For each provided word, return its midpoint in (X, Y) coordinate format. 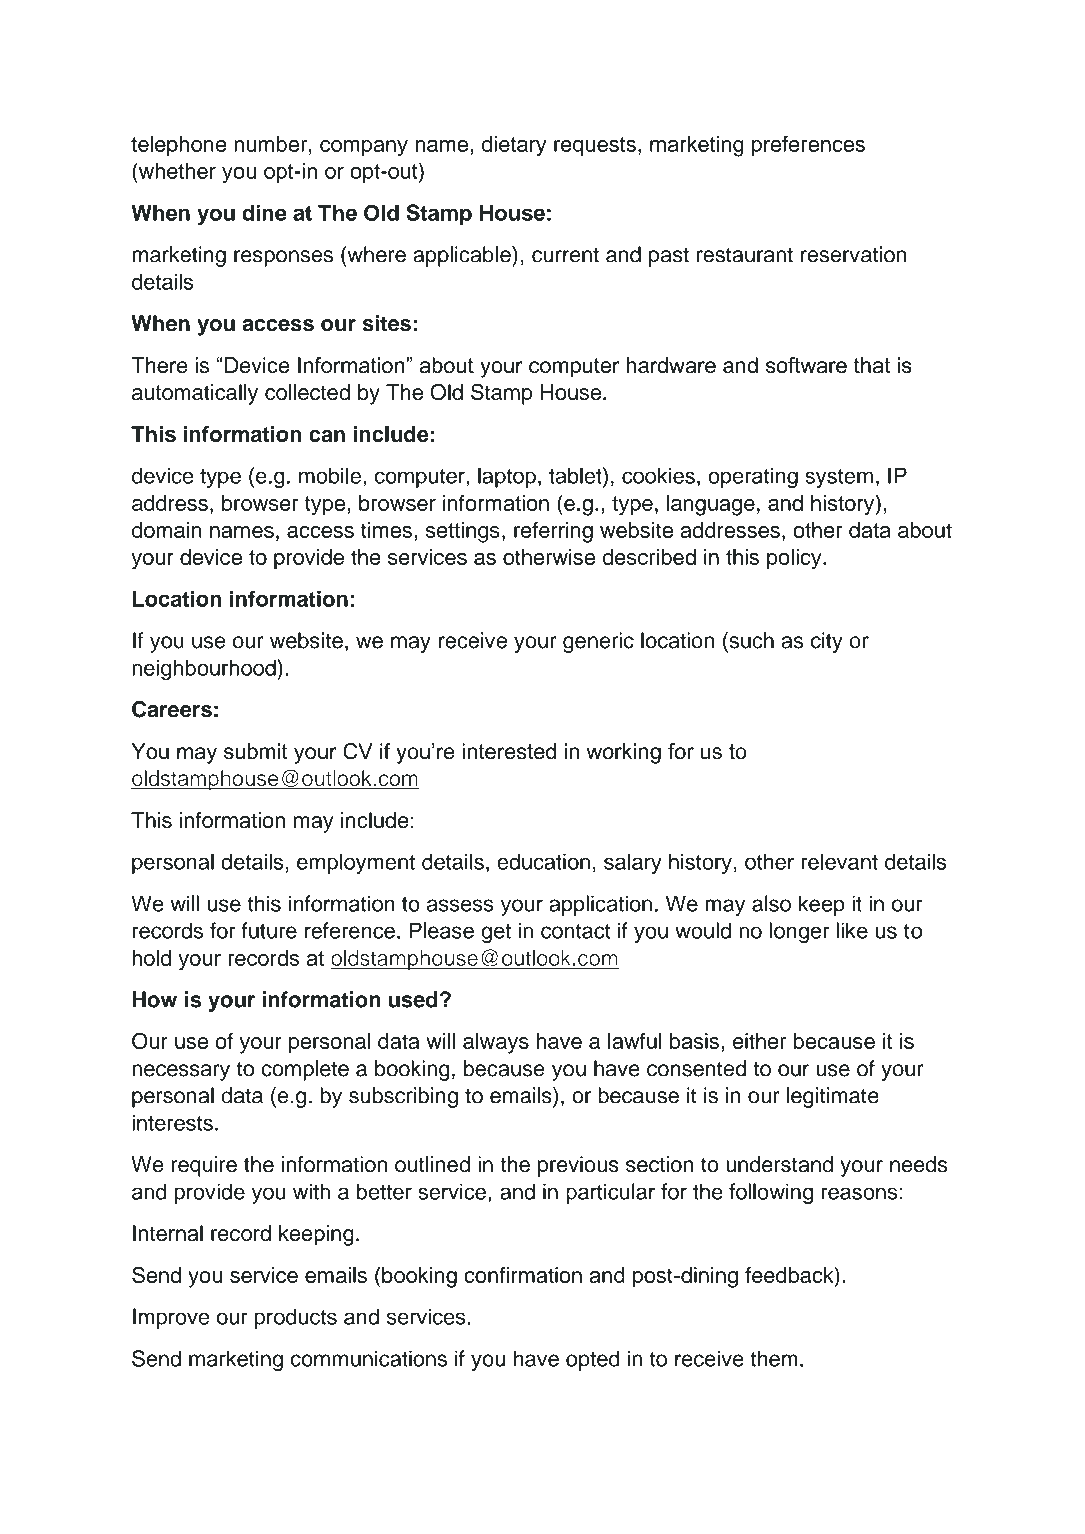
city (827, 642)
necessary (181, 1072)
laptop (507, 477)
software (806, 365)
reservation (853, 254)
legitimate (833, 1097)
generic (598, 642)
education (543, 861)
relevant (840, 861)
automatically (195, 394)
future (269, 930)
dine (264, 212)
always (496, 1043)
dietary (514, 146)
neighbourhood (205, 670)
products (296, 1318)
